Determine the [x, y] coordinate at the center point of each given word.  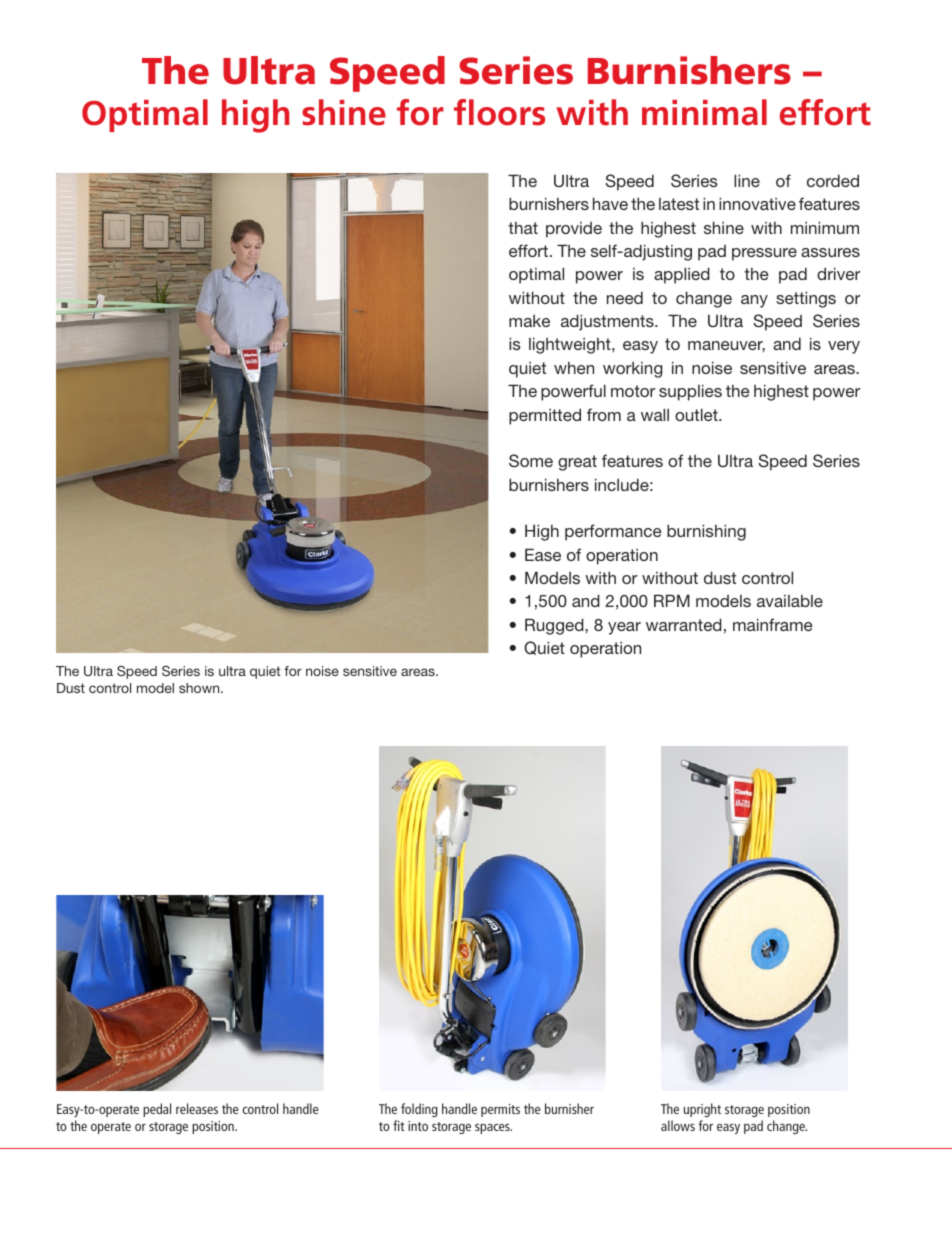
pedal [157, 1110]
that [523, 228]
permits [500, 1110]
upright [702, 1110]
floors [499, 112]
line [747, 180]
